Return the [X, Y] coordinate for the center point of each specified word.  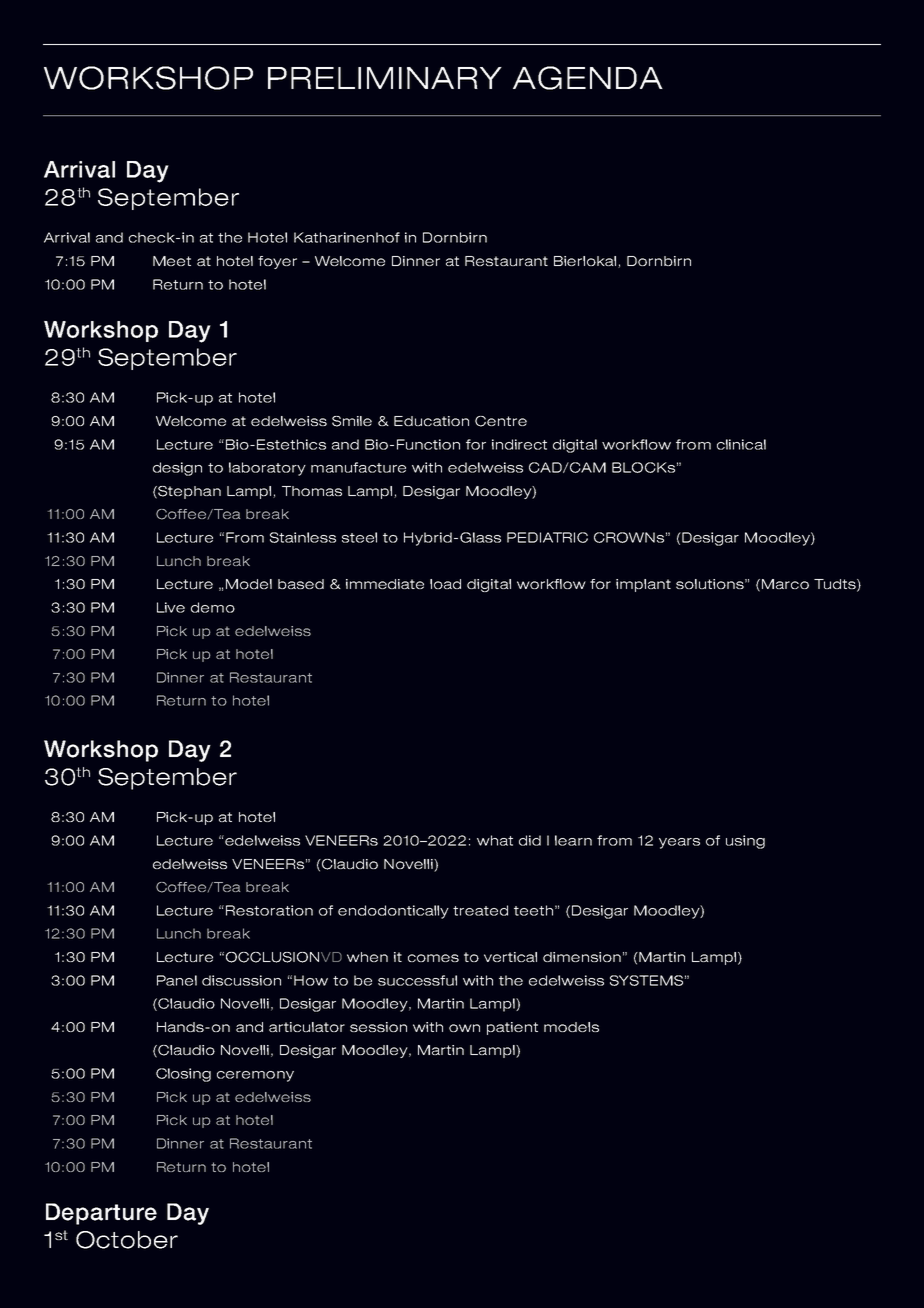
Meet [172, 261]
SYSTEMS [646, 980]
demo [213, 607]
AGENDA [588, 78]
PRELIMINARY [385, 78]
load [445, 584]
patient [512, 1028]
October [127, 1240]
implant [643, 585]
